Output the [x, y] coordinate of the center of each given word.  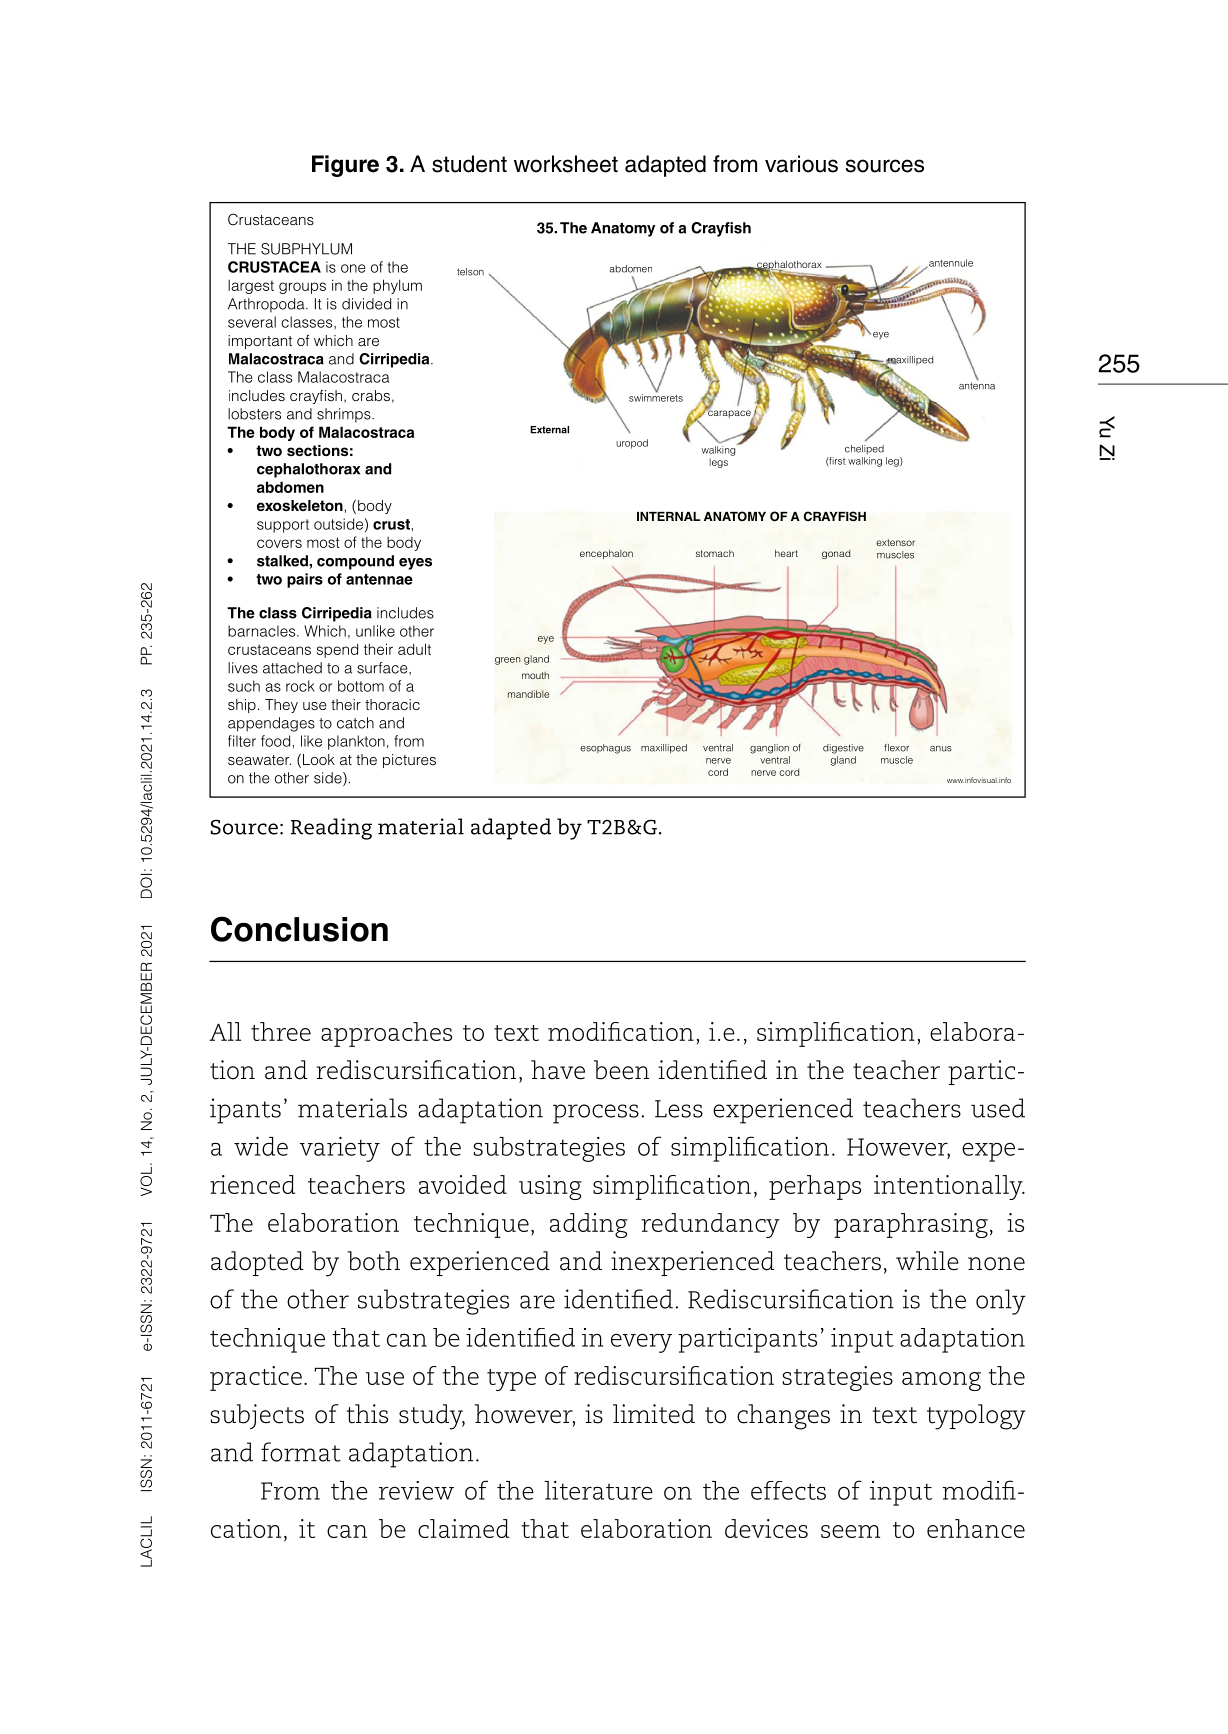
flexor [896, 748]
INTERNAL [668, 516]
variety [339, 1149]
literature [598, 1490]
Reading [331, 829]
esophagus [605, 749]
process [596, 1114]
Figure [345, 166]
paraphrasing [911, 1225]
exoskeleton [300, 506]
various [801, 164]
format [301, 1452]
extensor [895, 542]
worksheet [566, 164]
